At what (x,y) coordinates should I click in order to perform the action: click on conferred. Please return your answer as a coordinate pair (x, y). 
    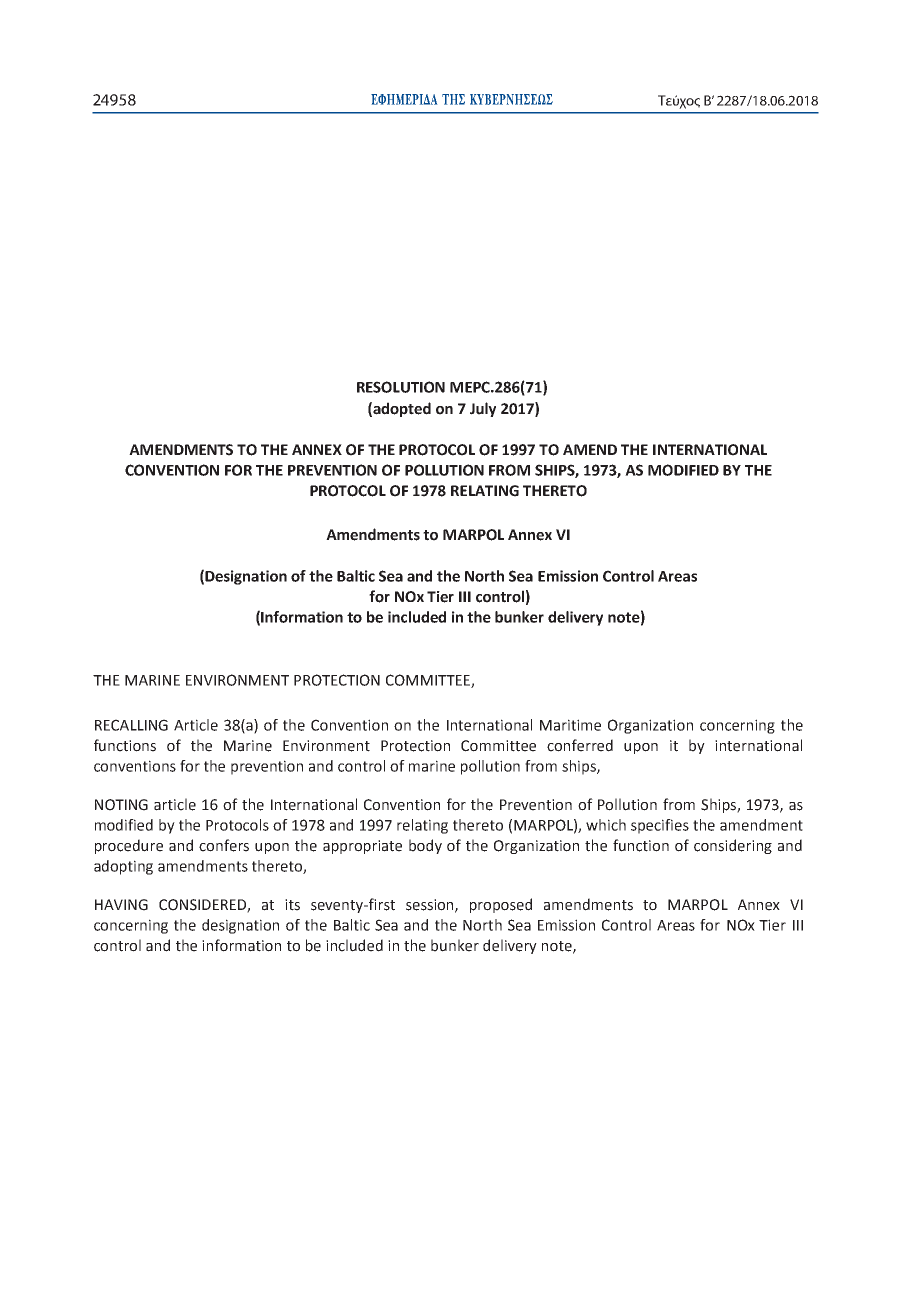
    Looking at the image, I should click on (580, 745).
